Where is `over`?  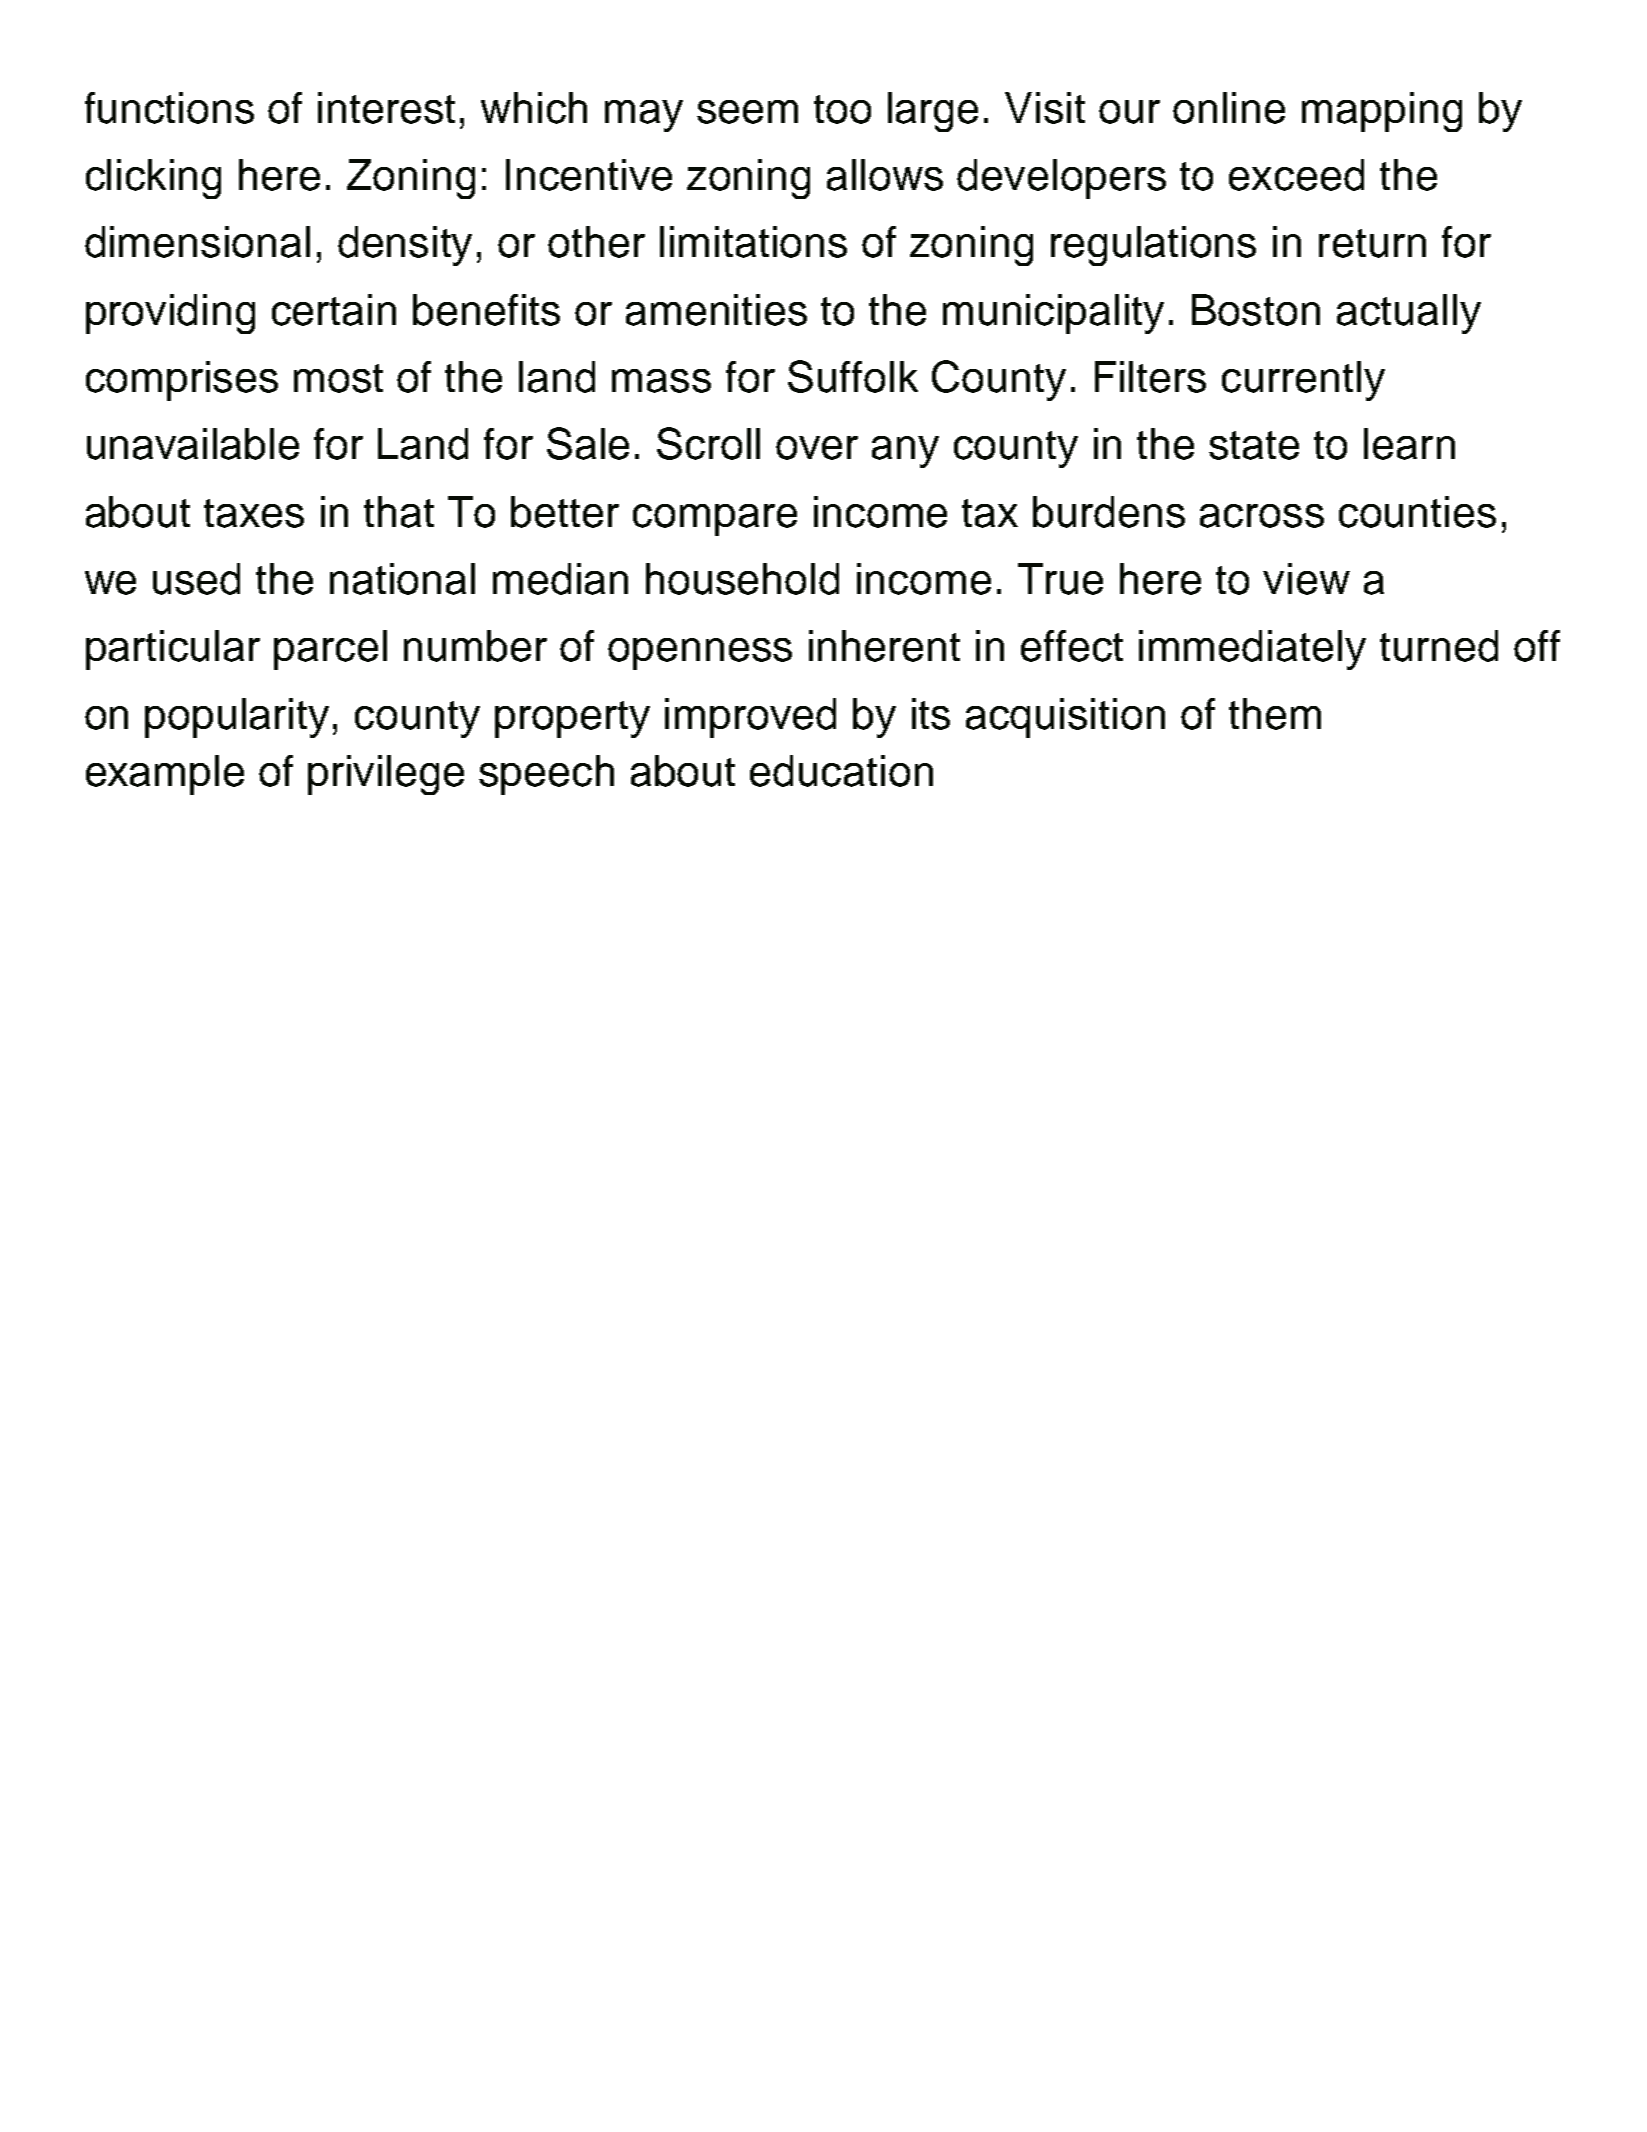
over is located at coordinates (817, 448).
